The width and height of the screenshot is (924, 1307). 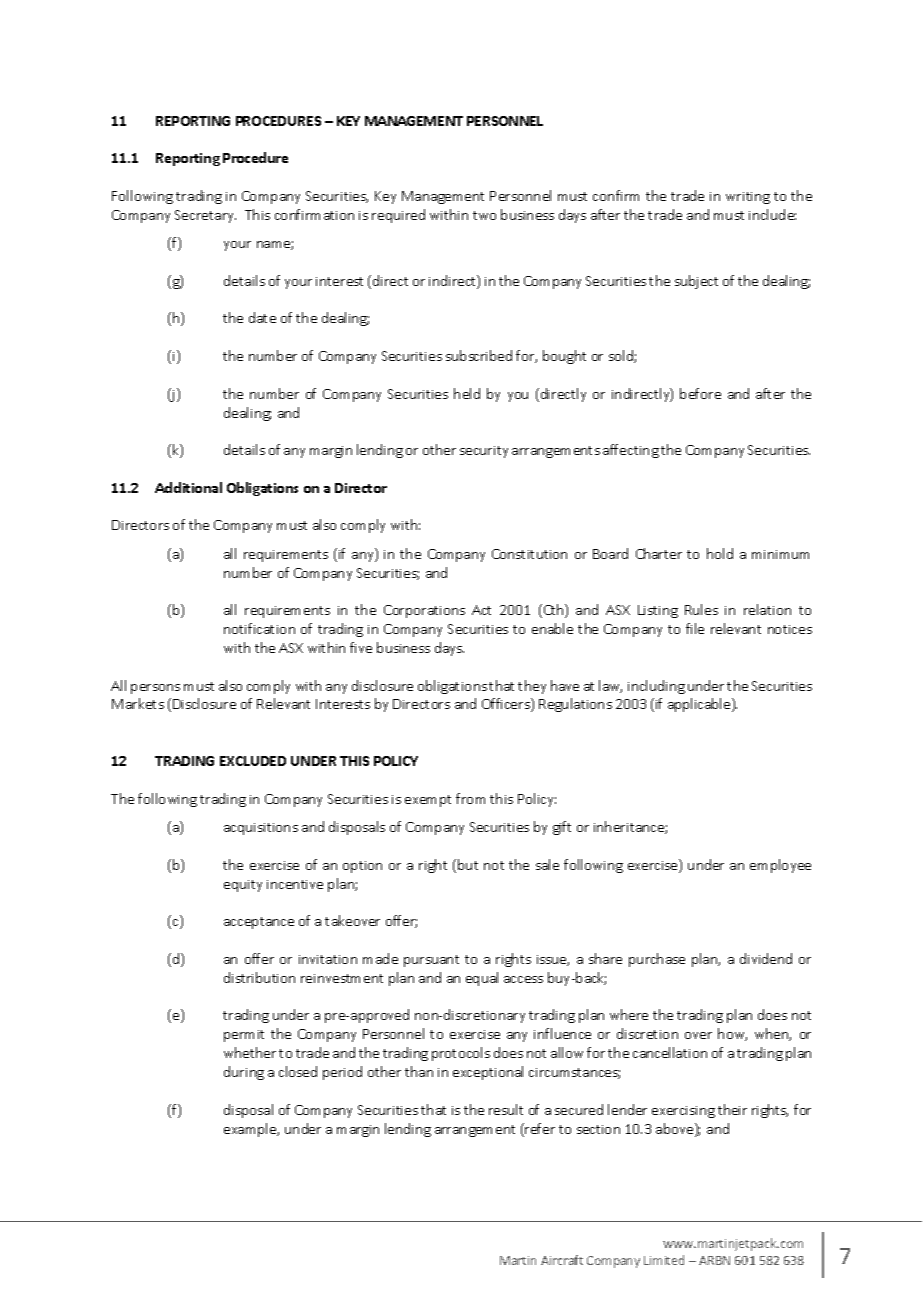 I want to click on during, so click(x=244, y=1073).
